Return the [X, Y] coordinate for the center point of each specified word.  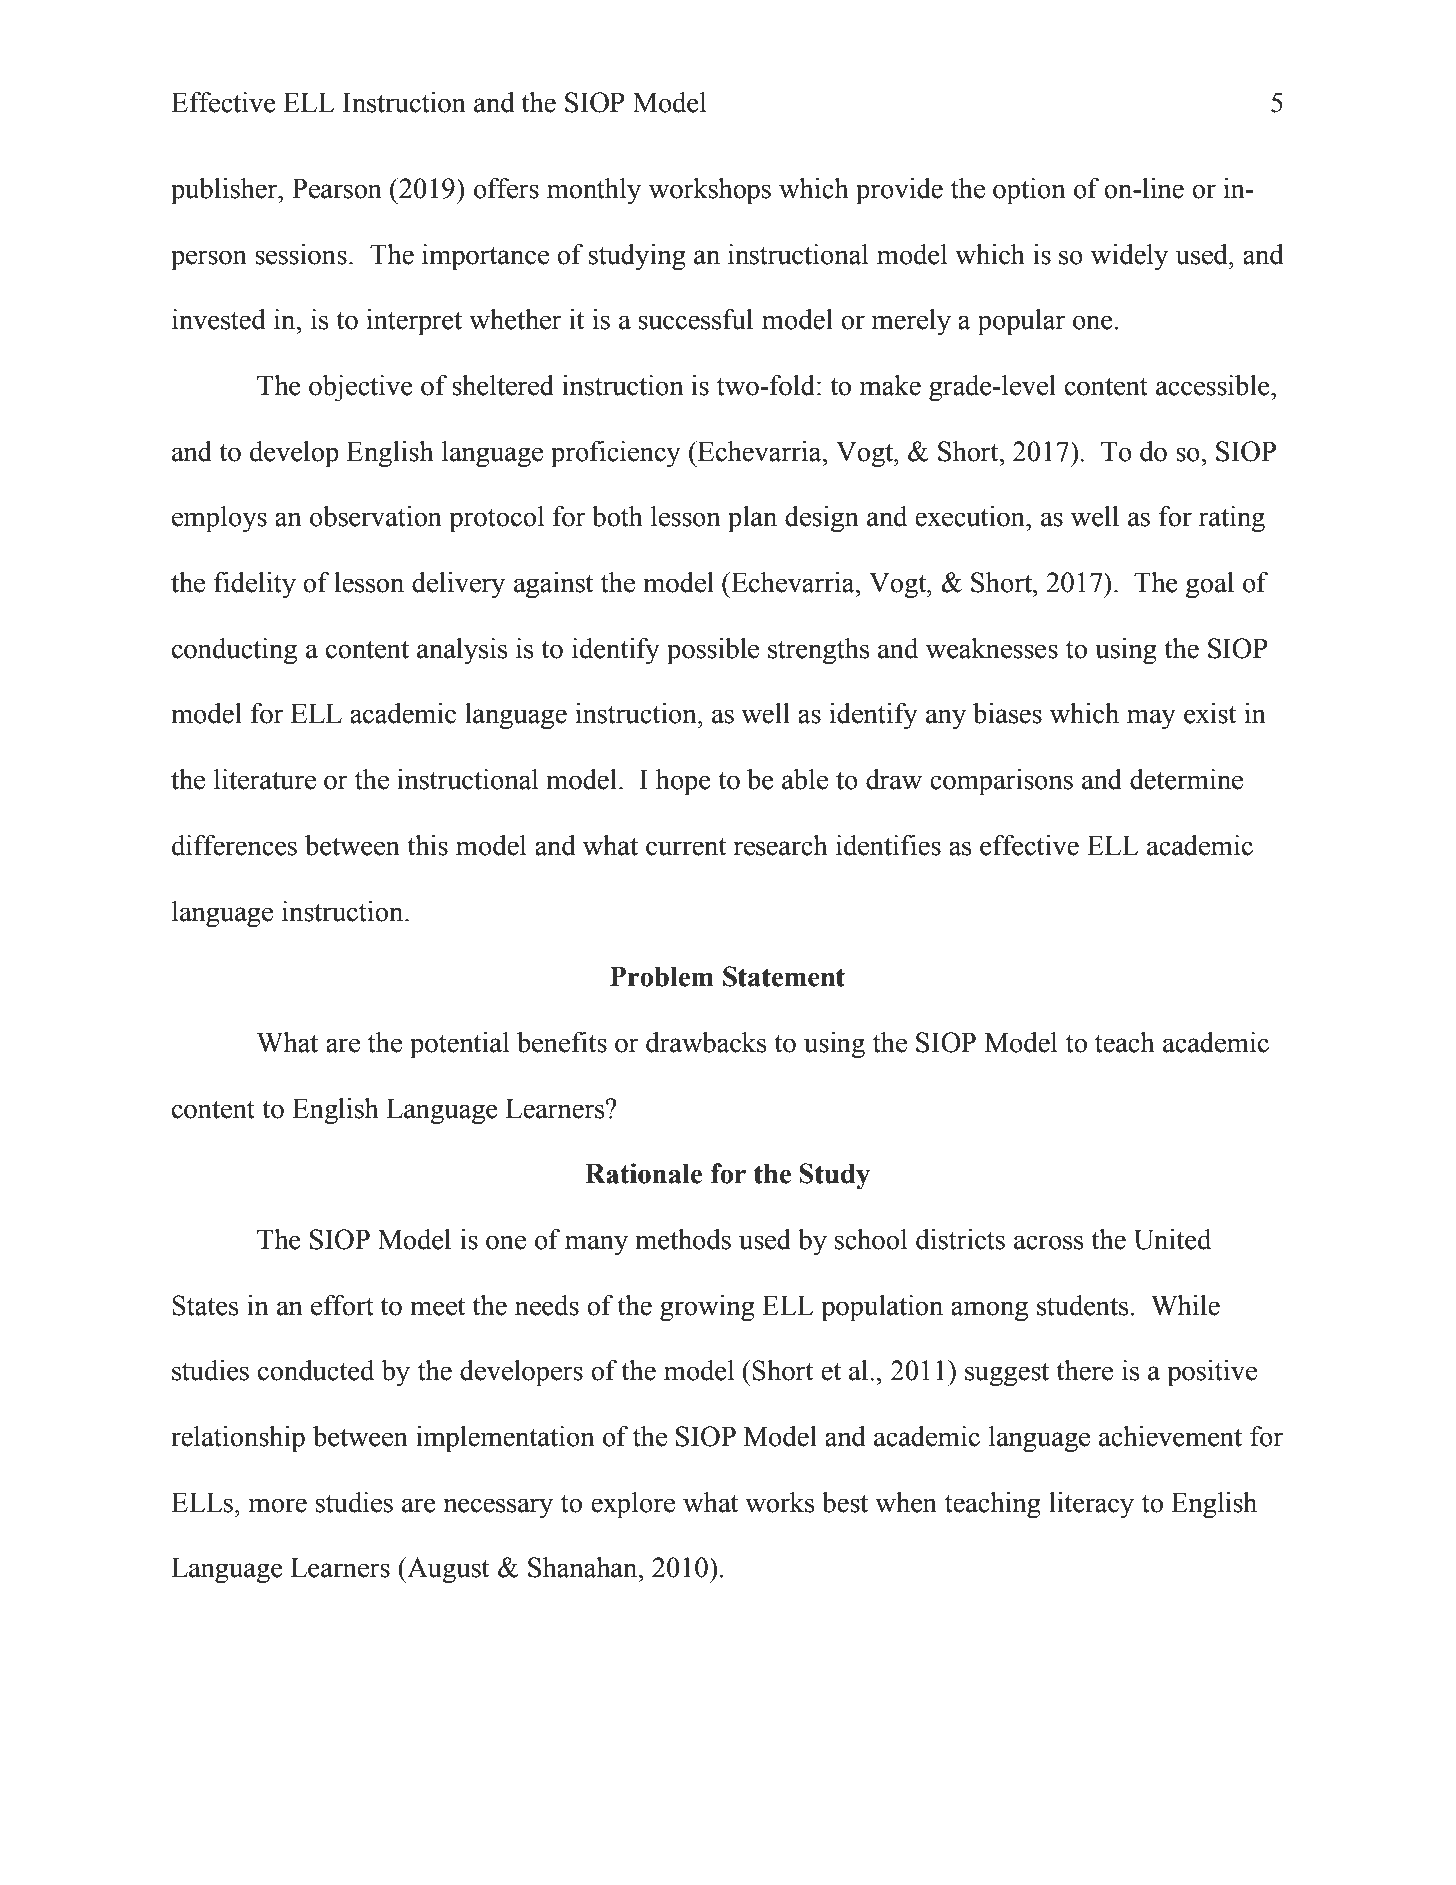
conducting [234, 651]
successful [695, 319]
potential [459, 1045]
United [1172, 1239]
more [278, 1505]
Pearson [337, 188]
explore [633, 1505]
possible [713, 651]
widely [1129, 257]
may [1151, 719]
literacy [1091, 1505]
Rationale [643, 1173]
